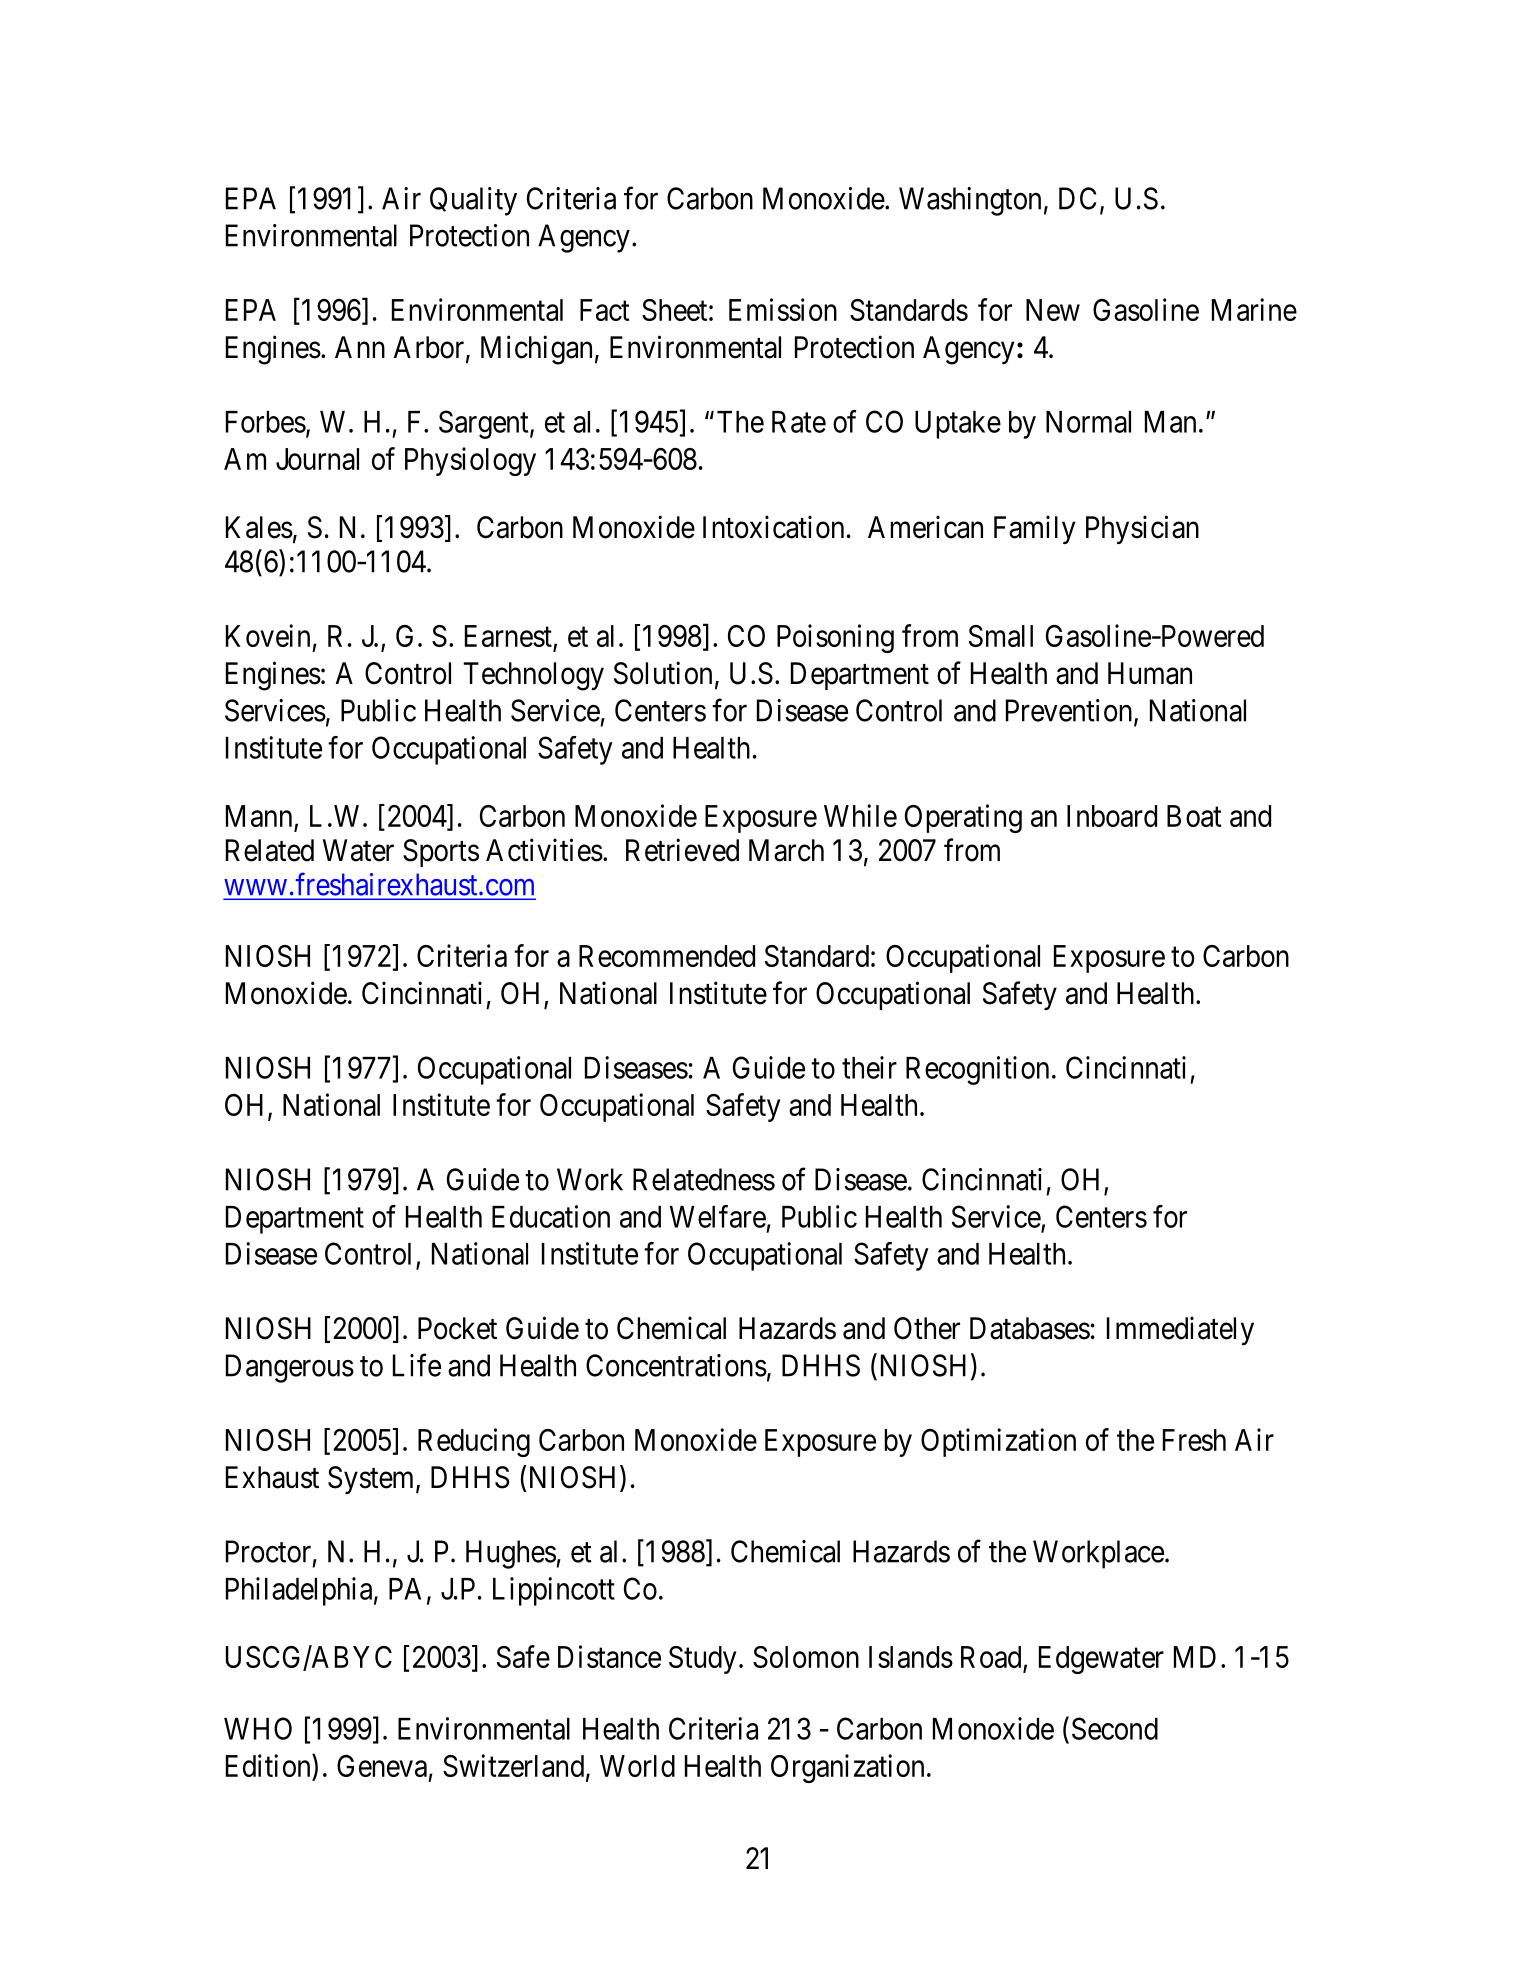 Image resolution: width=1519 pixels, height=1965 pixels. I want to click on Life, so click(417, 1365).
